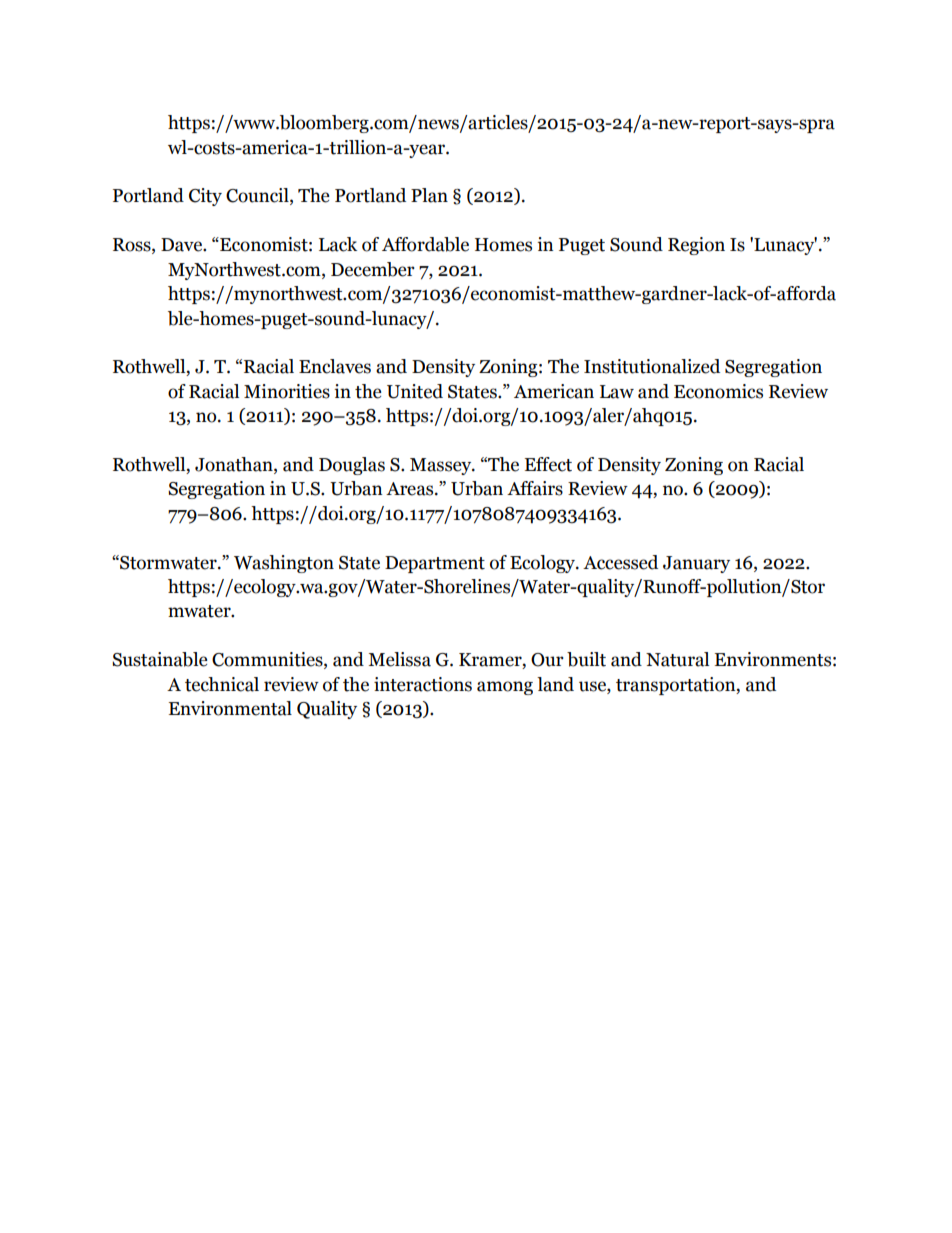  I want to click on Areas, so click(411, 489).
